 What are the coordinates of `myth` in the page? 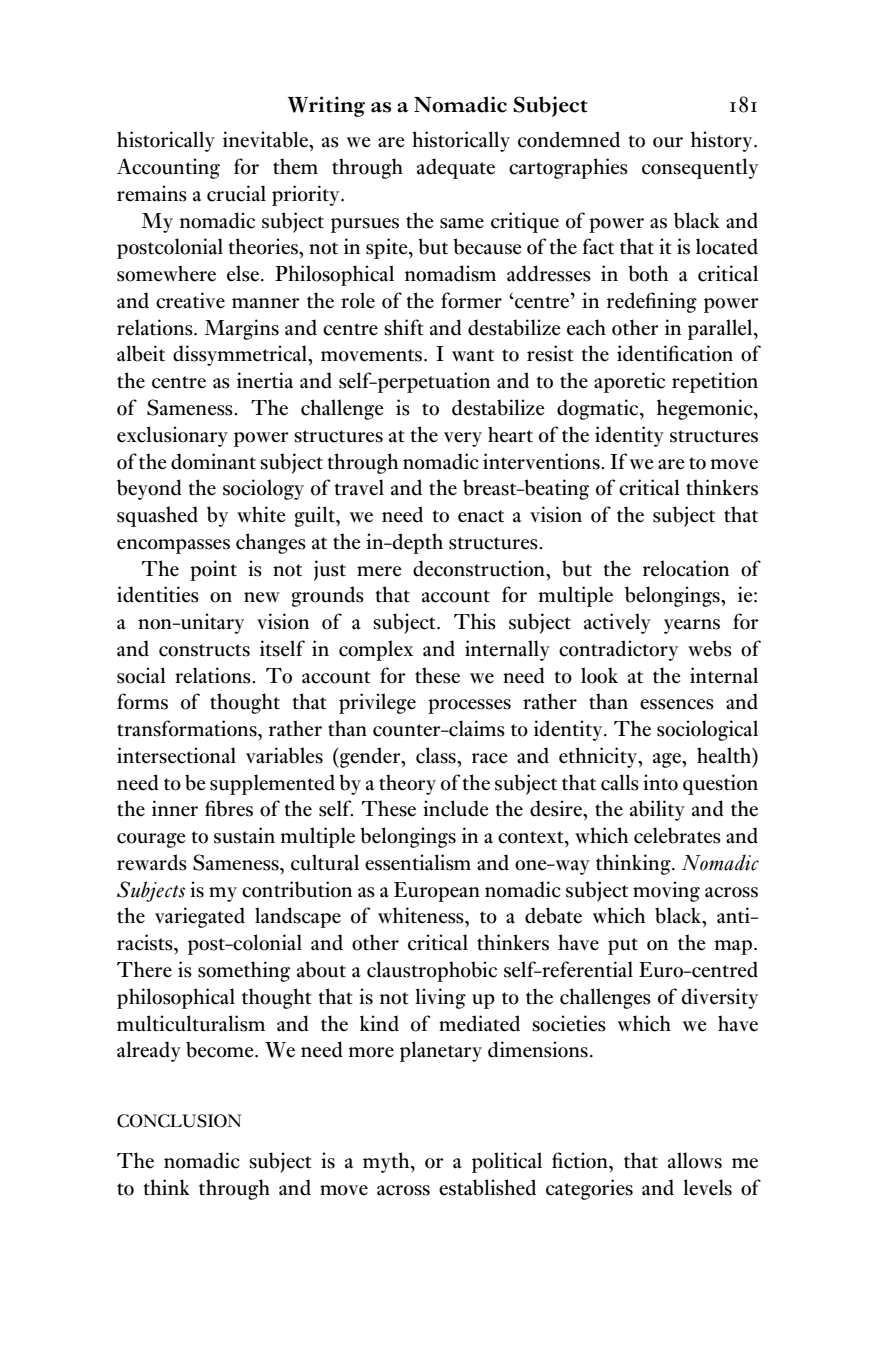 It's located at (387, 1162).
